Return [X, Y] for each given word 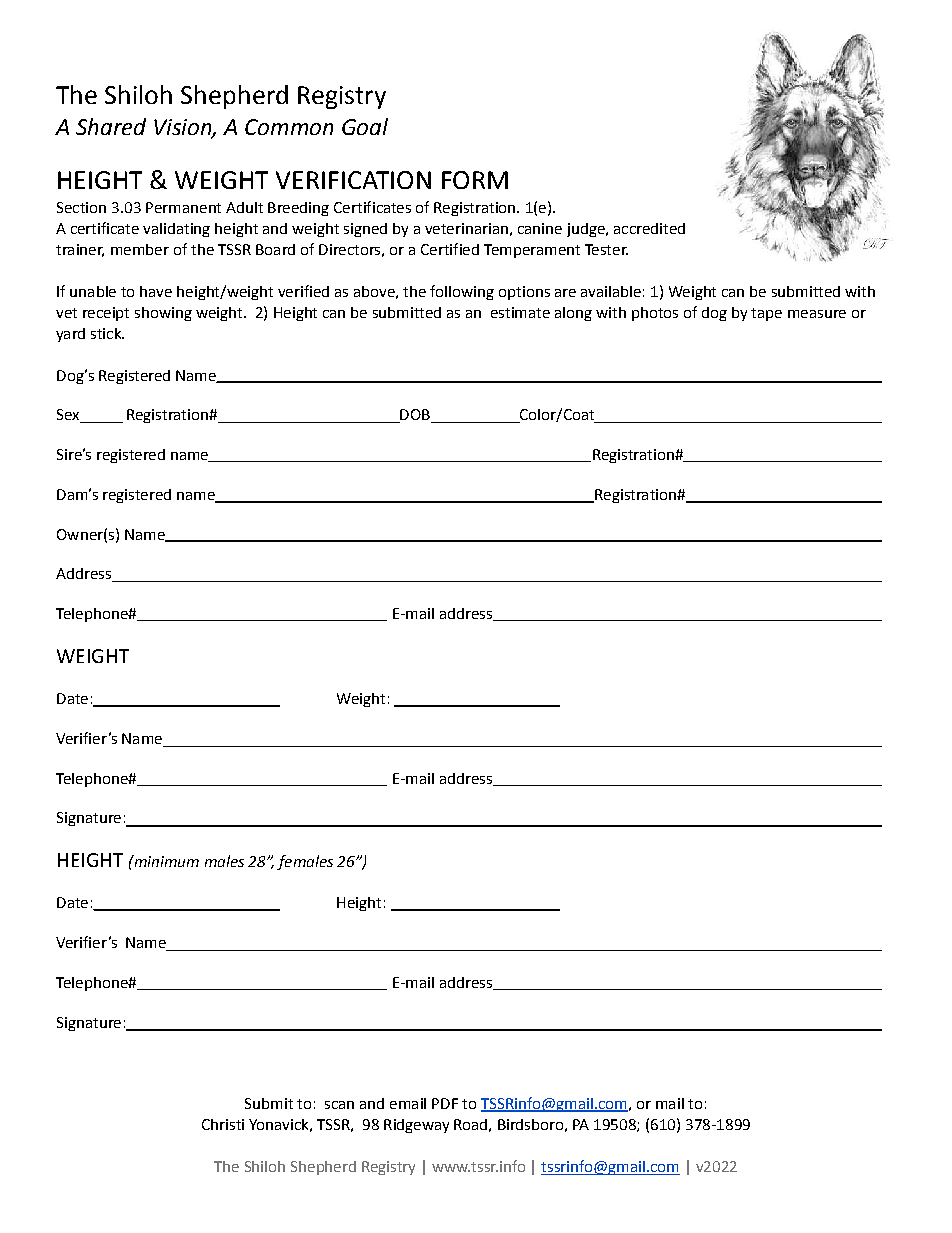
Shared [111, 126]
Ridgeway [416, 1126]
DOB [415, 416]
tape [766, 314]
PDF [445, 1103]
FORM [475, 180]
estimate [520, 312]
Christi [223, 1124]
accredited [649, 228]
